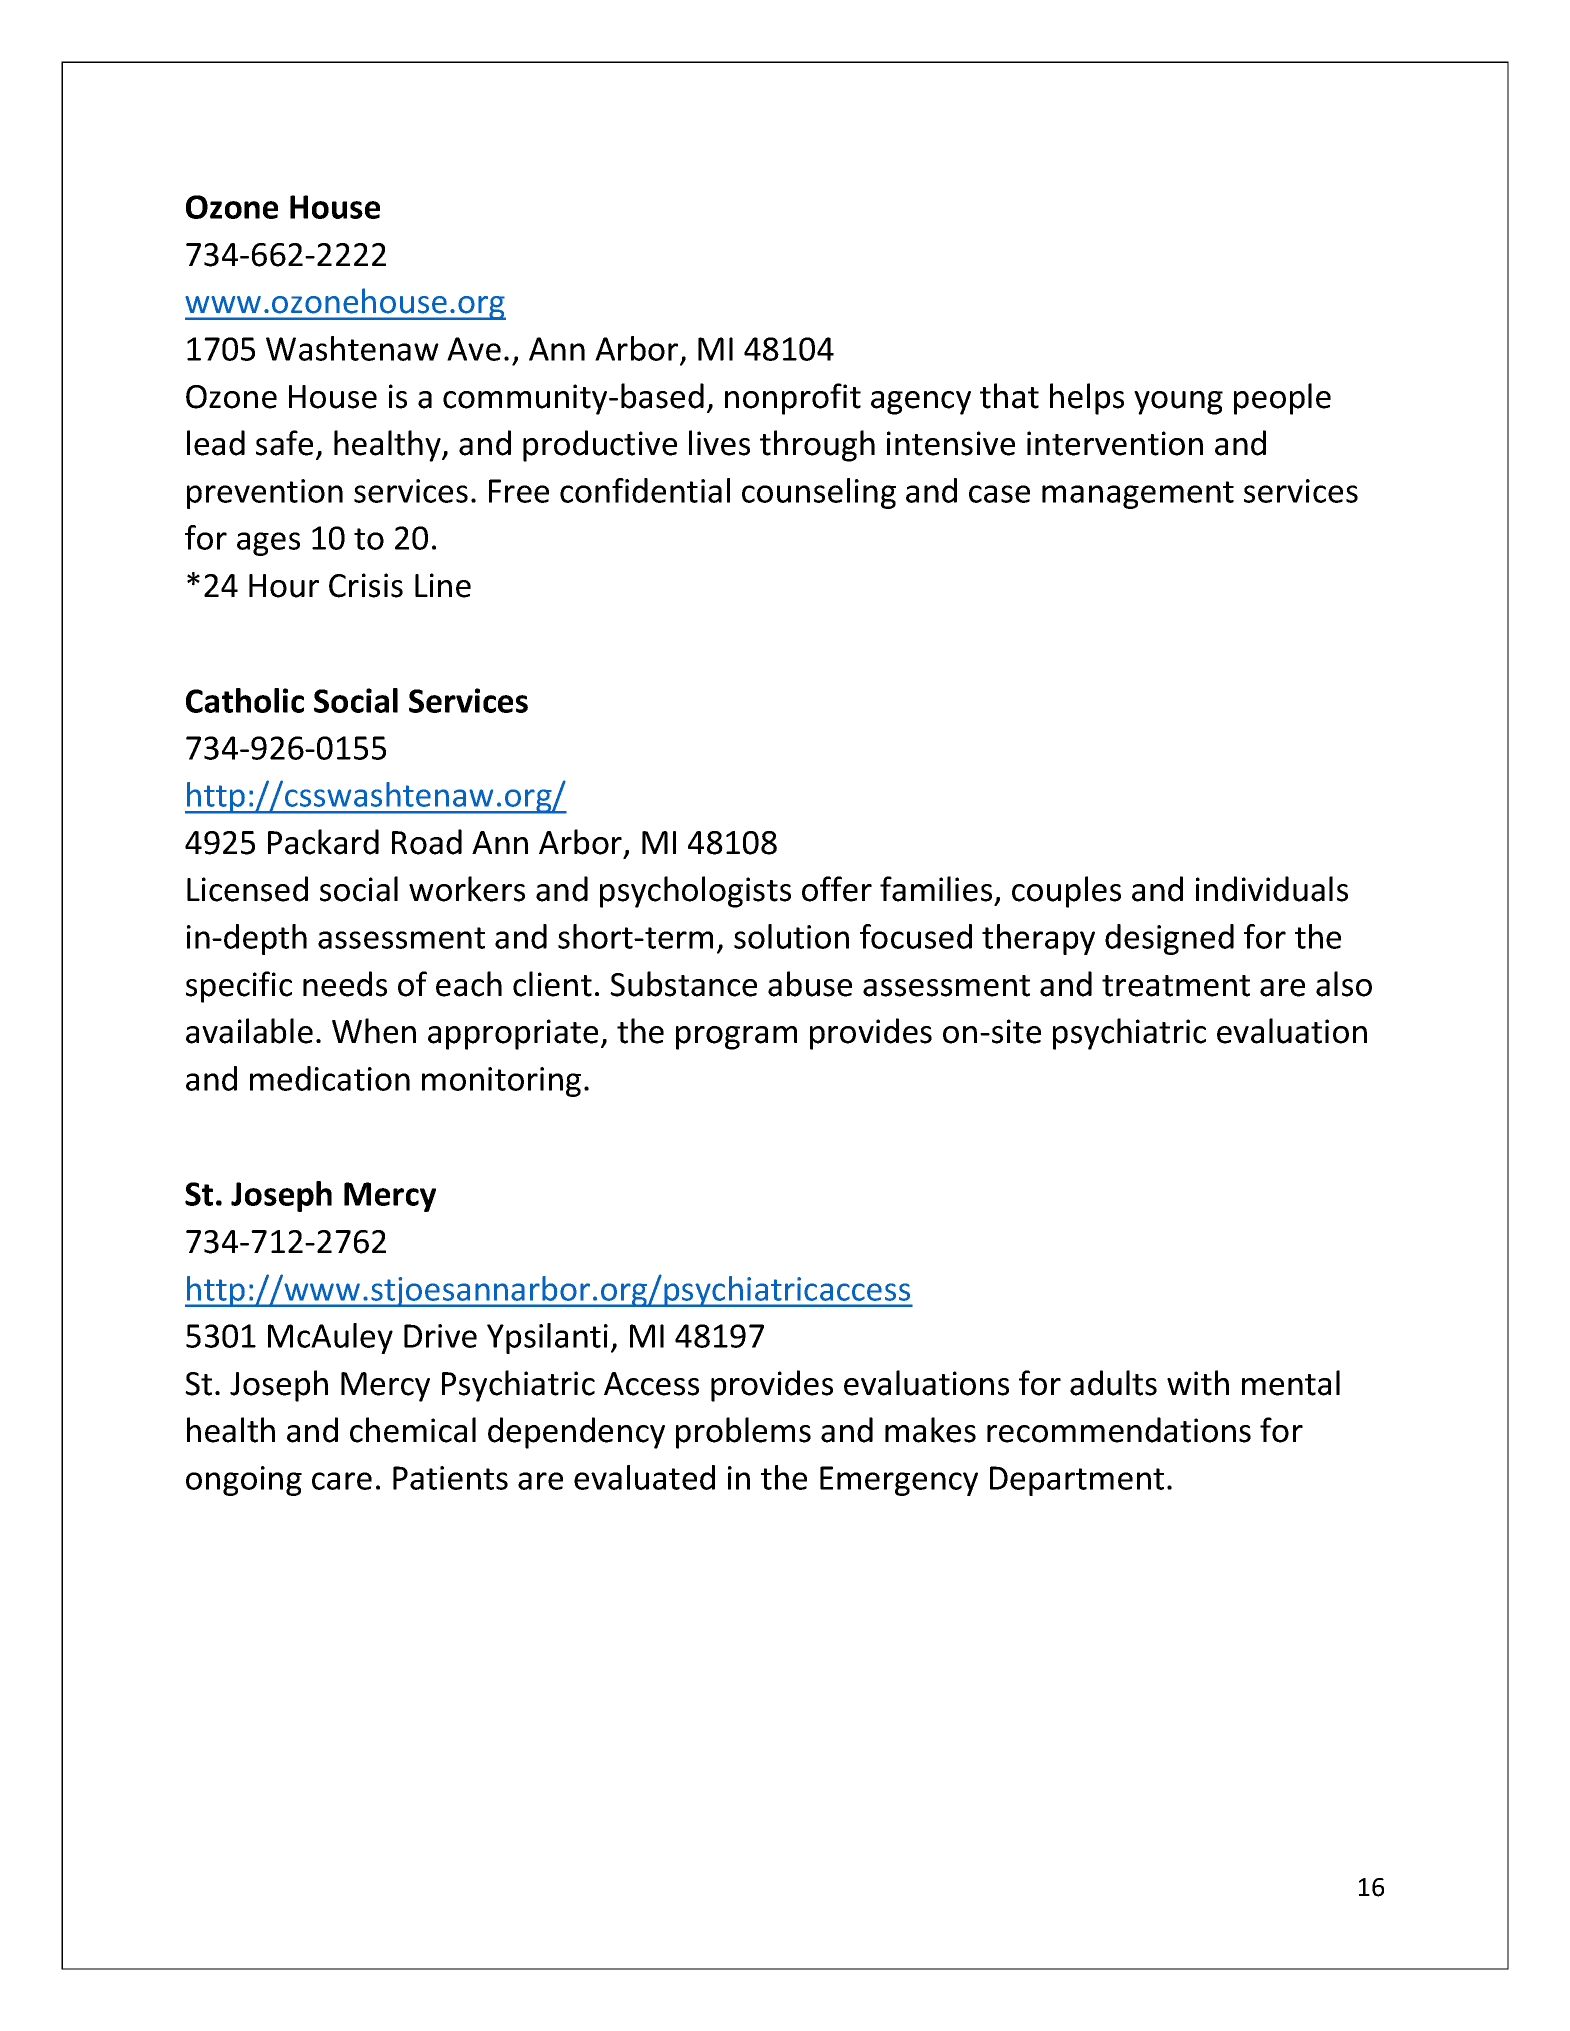 The width and height of the screenshot is (1570, 2031). I want to click on program, so click(736, 1038).
